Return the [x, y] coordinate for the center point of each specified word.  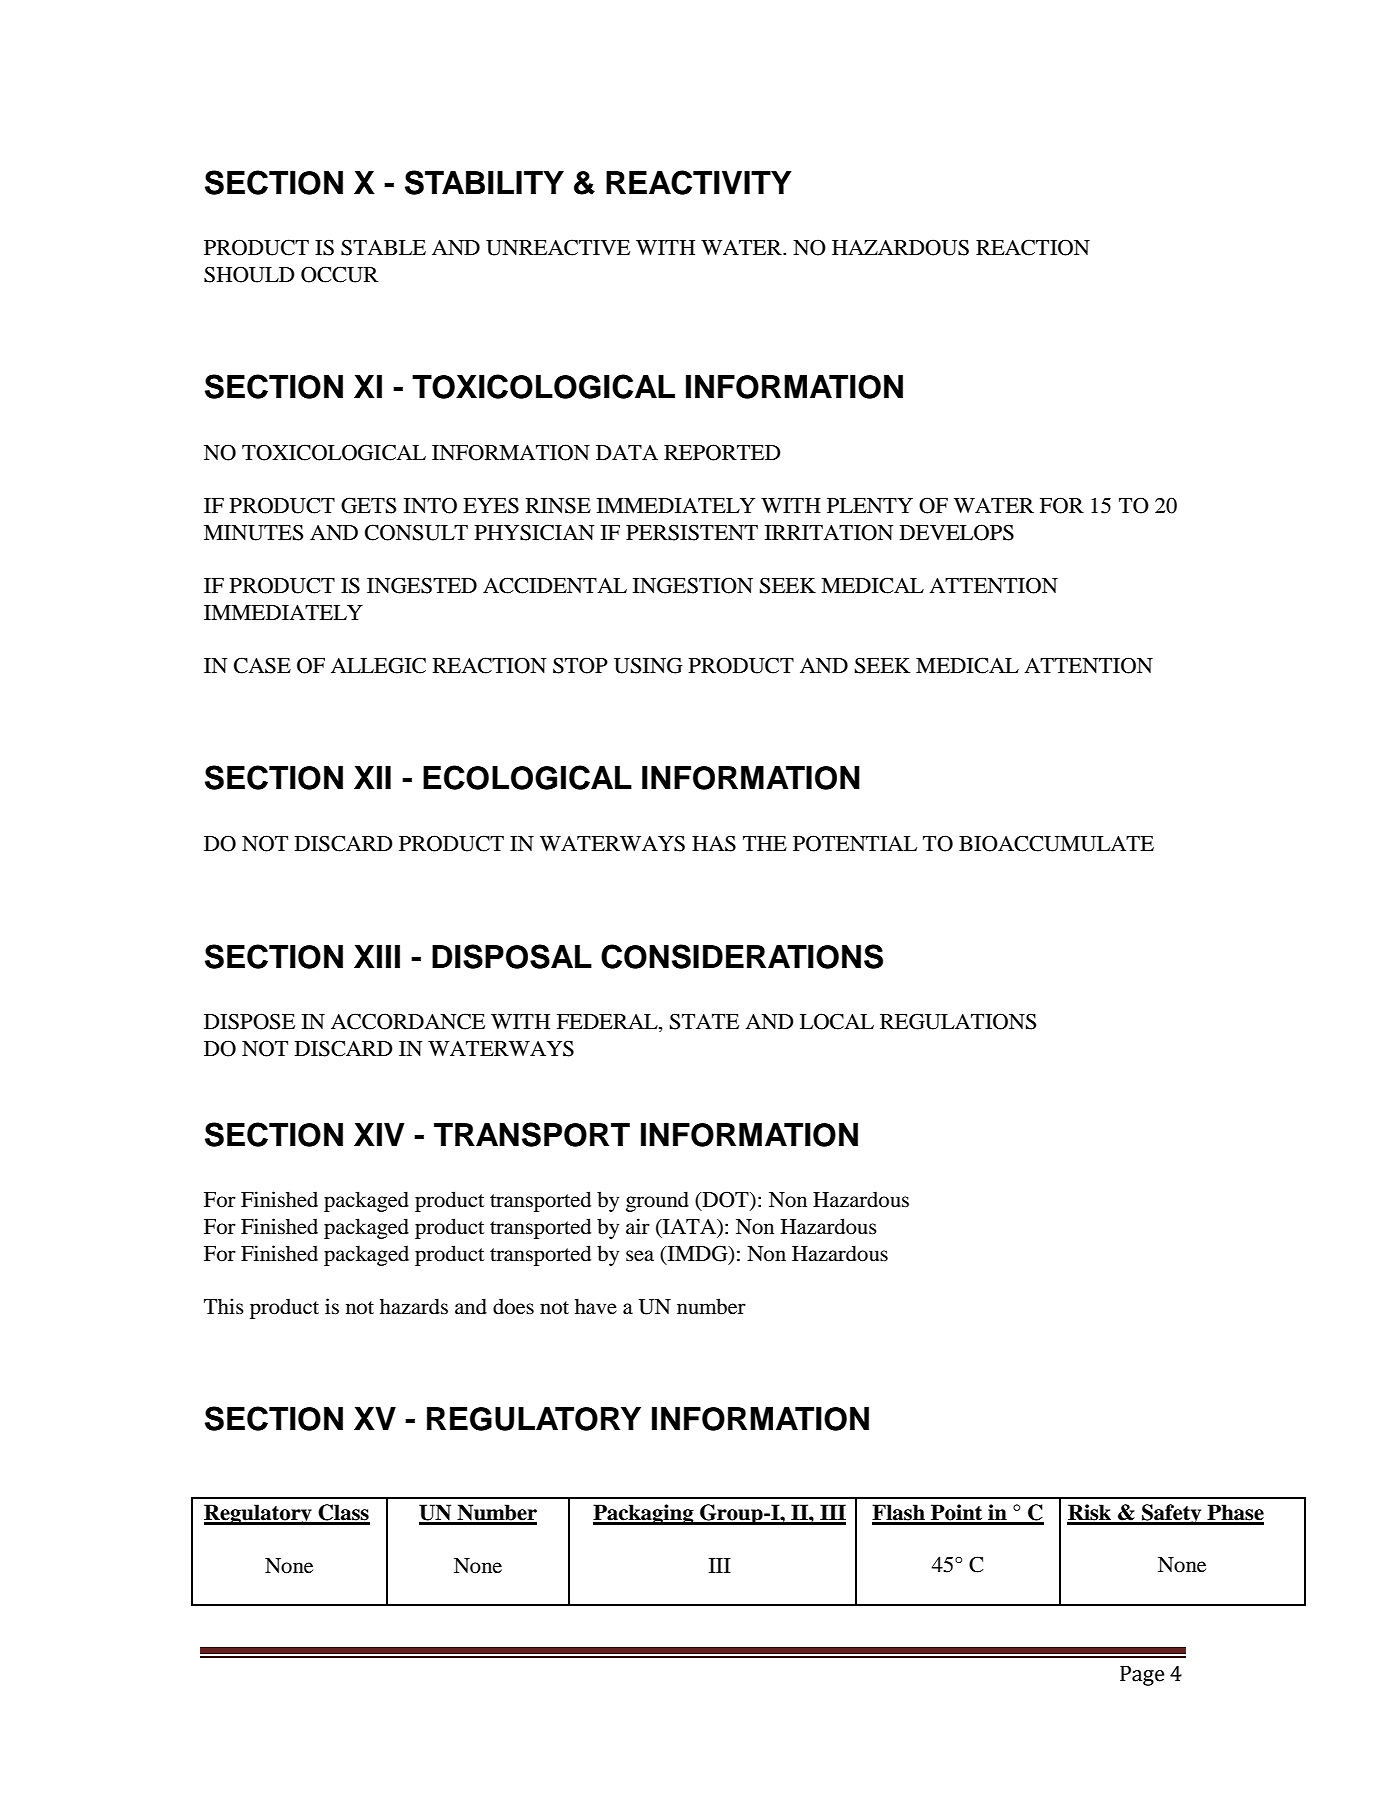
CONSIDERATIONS [742, 956]
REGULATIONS [958, 1021]
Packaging [644, 1514]
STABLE [383, 247]
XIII [377, 956]
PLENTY [870, 505]
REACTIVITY [699, 182]
